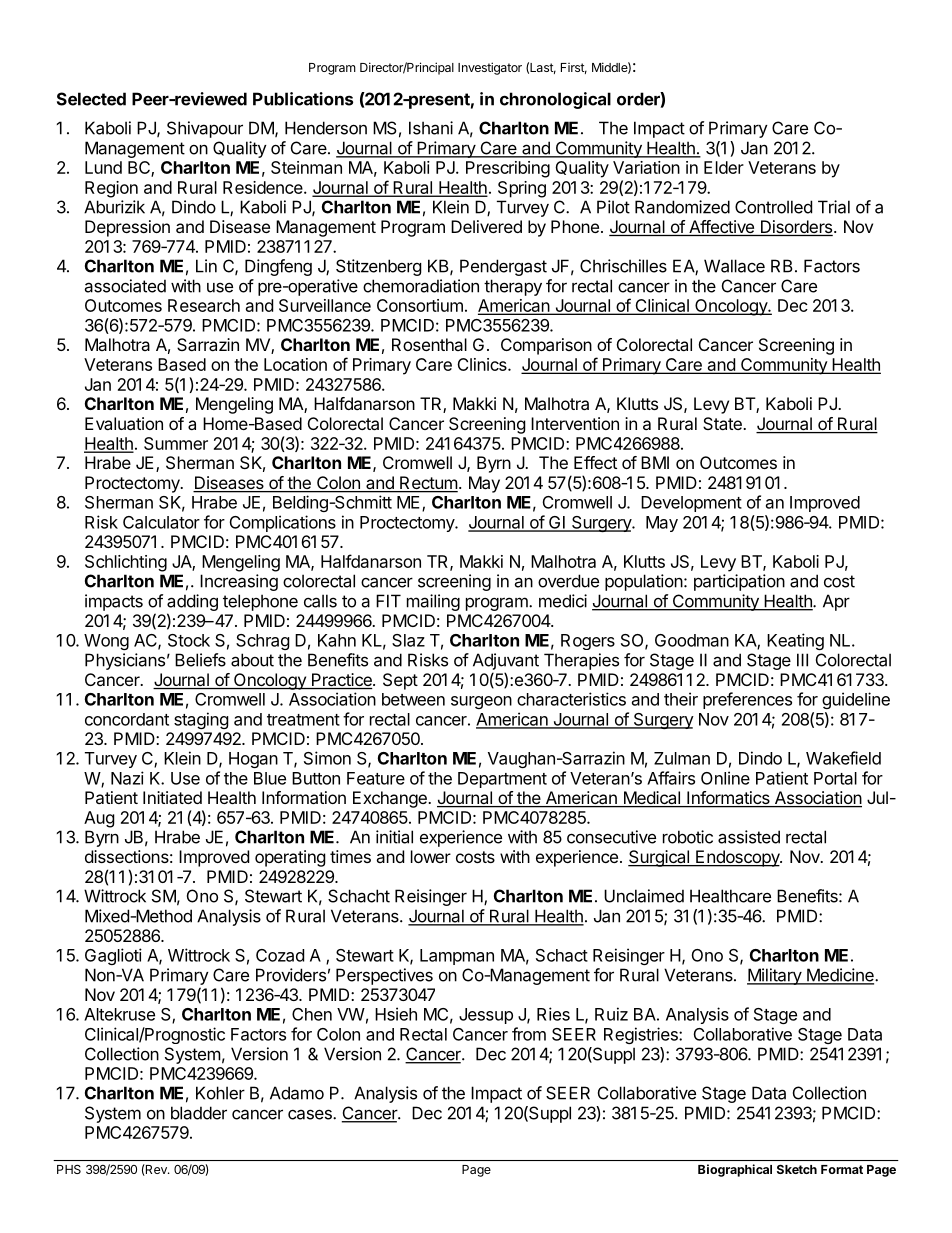 The image size is (952, 1233). Describe the element at coordinates (735, 1170) in the screenshot. I see `Biographical` at that location.
